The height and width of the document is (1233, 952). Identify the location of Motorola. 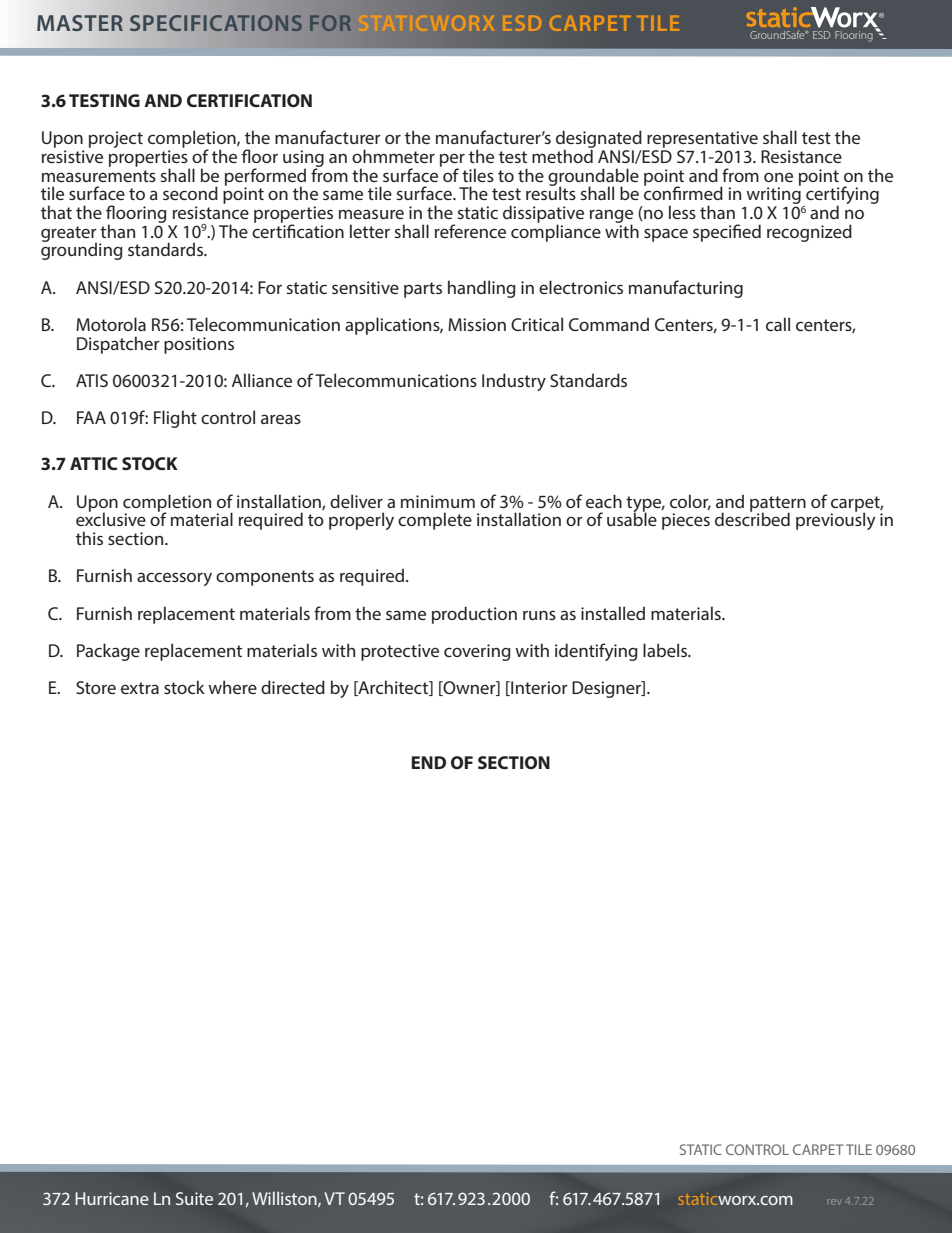
(111, 324).
